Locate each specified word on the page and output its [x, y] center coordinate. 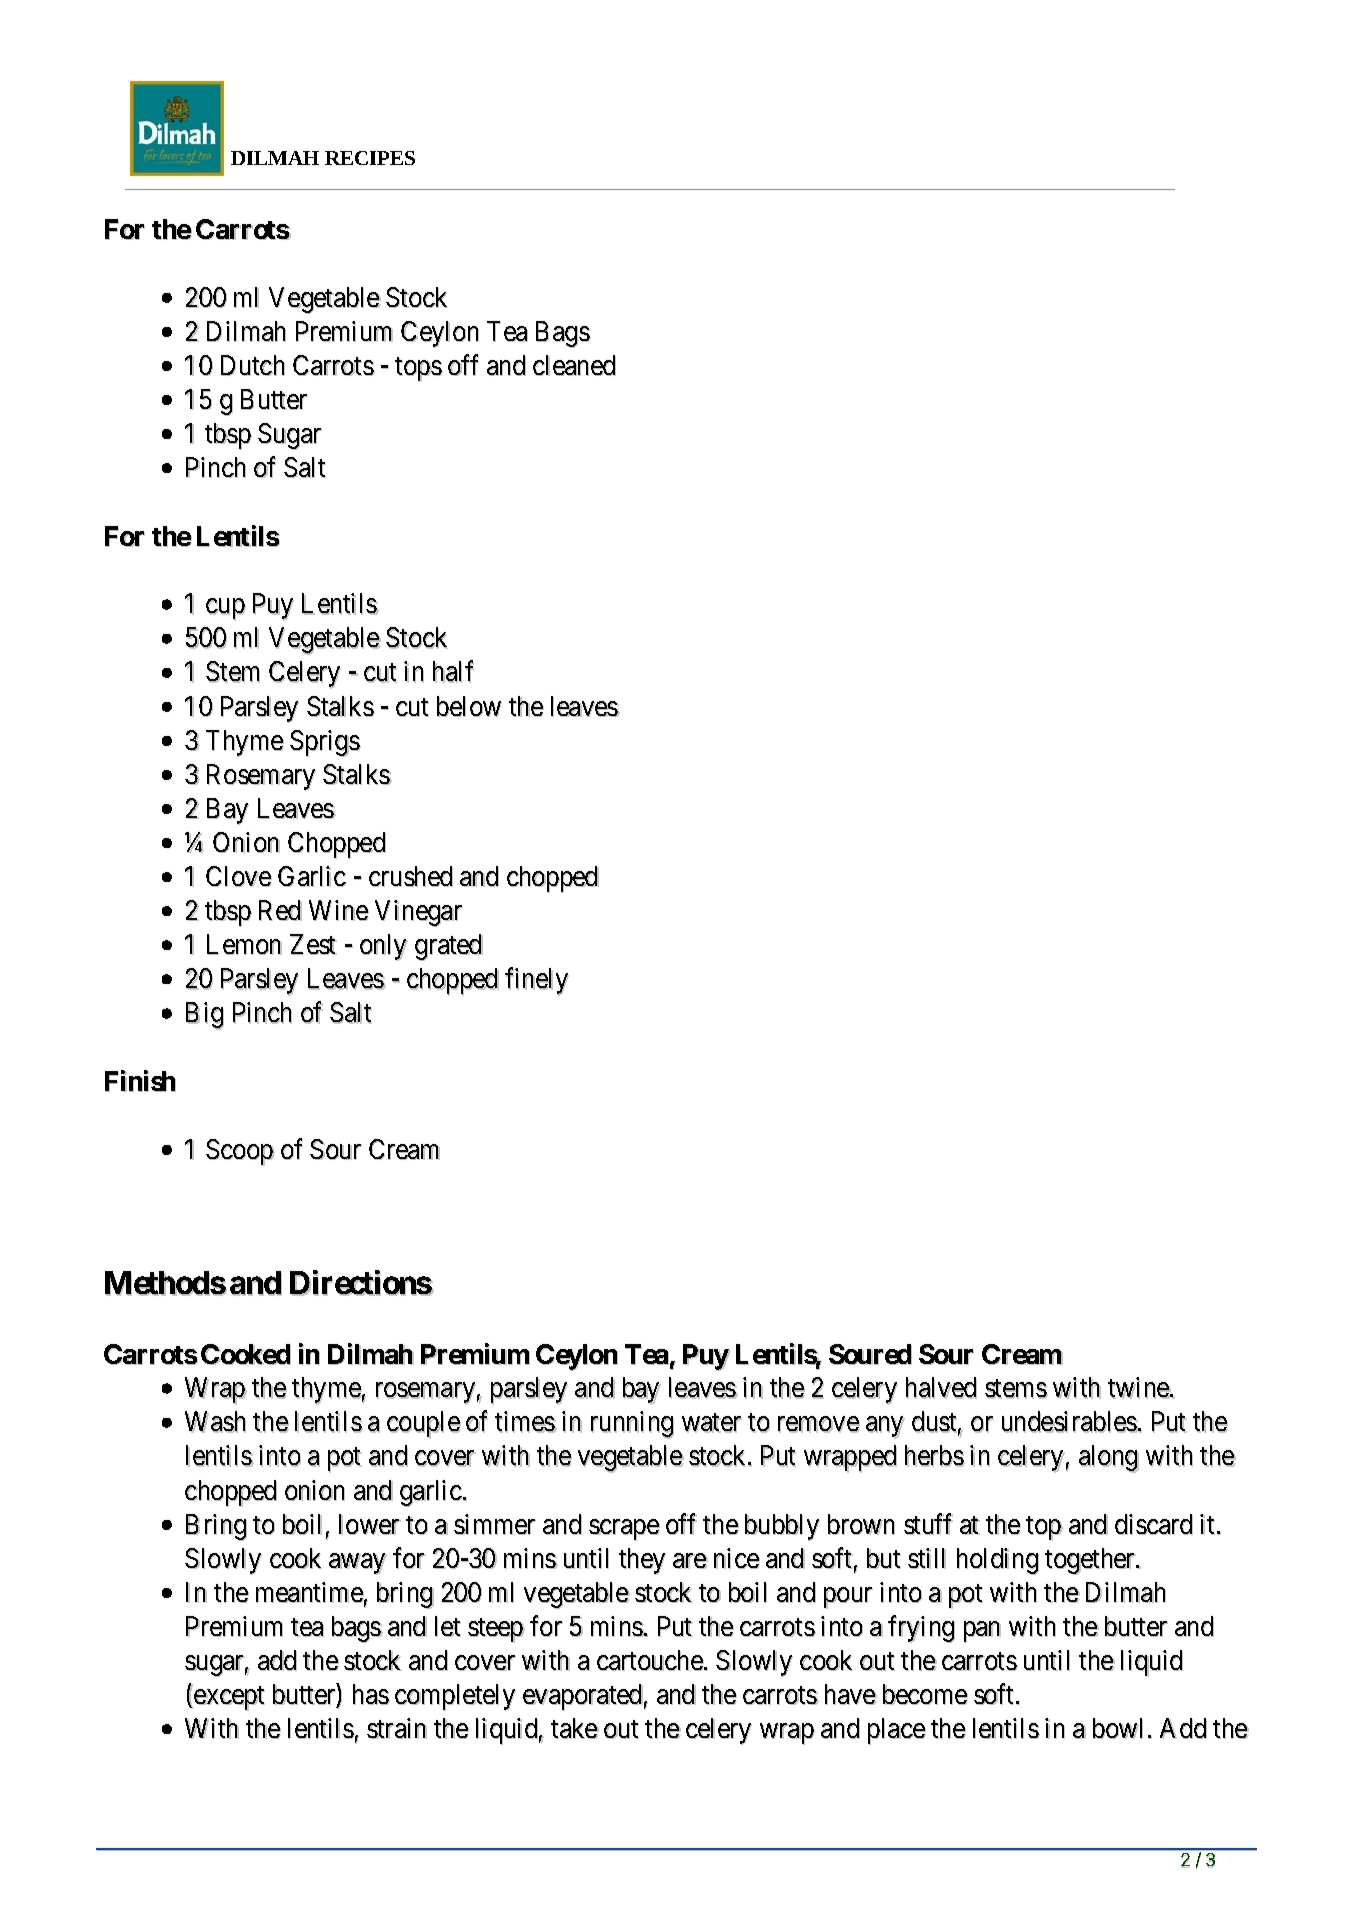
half [453, 672]
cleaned [574, 365]
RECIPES [370, 158]
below [469, 706]
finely [537, 982]
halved [941, 1388]
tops [419, 370]
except [229, 1699]
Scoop [240, 1153]
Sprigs [325, 743]
